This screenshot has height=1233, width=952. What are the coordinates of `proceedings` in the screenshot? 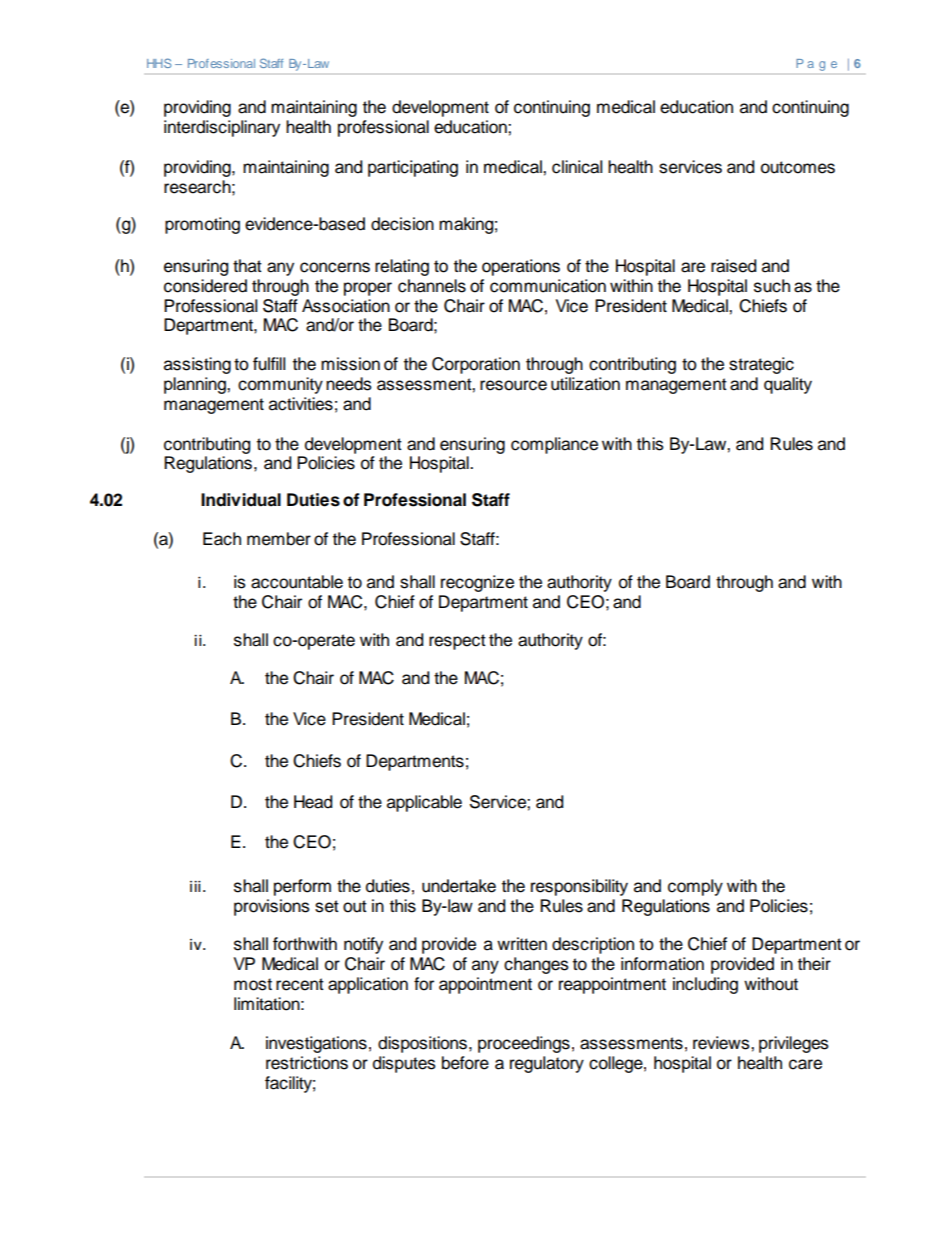 It's located at (524, 1044).
